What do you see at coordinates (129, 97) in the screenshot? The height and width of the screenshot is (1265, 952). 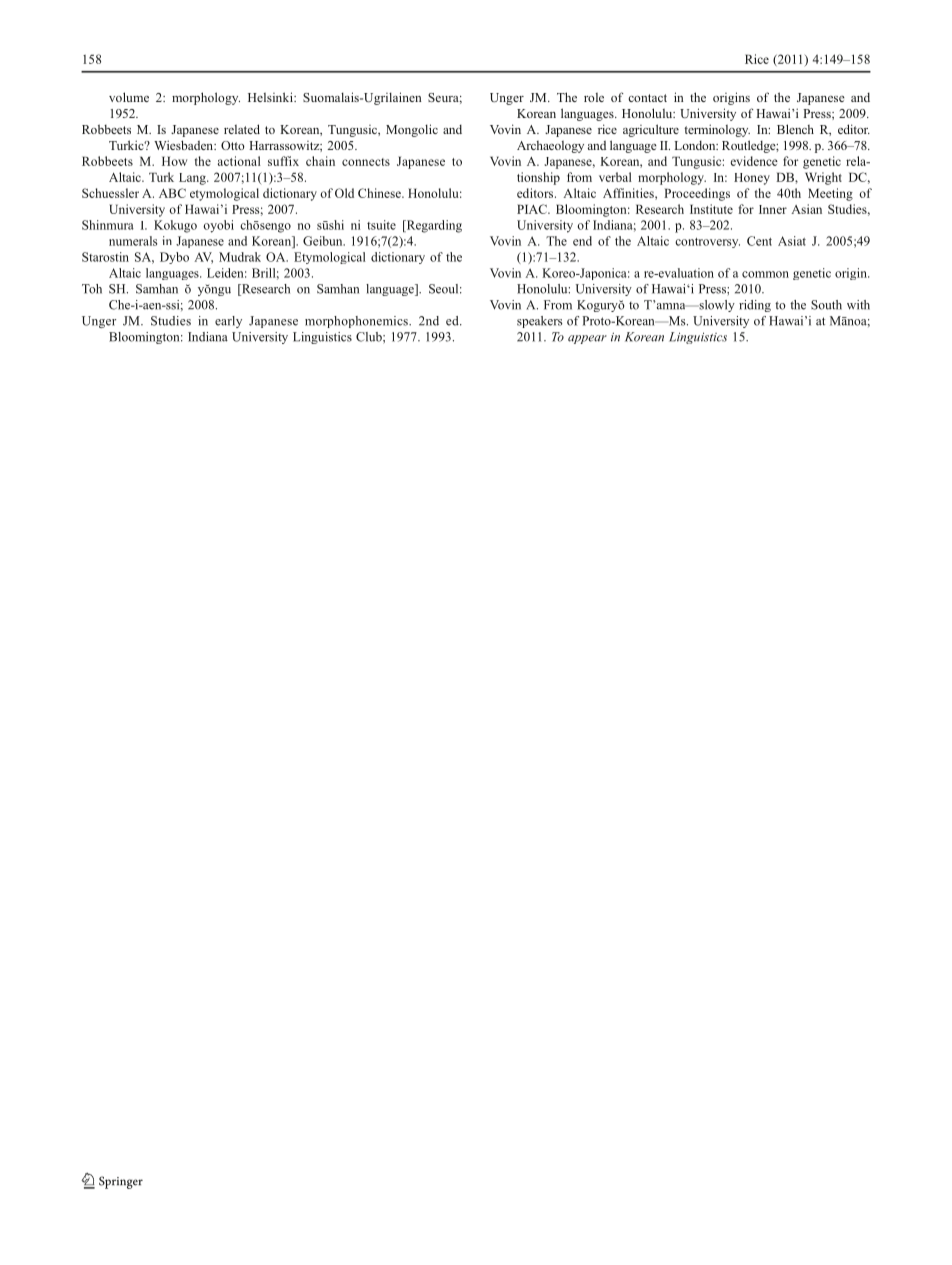 I see `volume` at bounding box center [129, 97].
